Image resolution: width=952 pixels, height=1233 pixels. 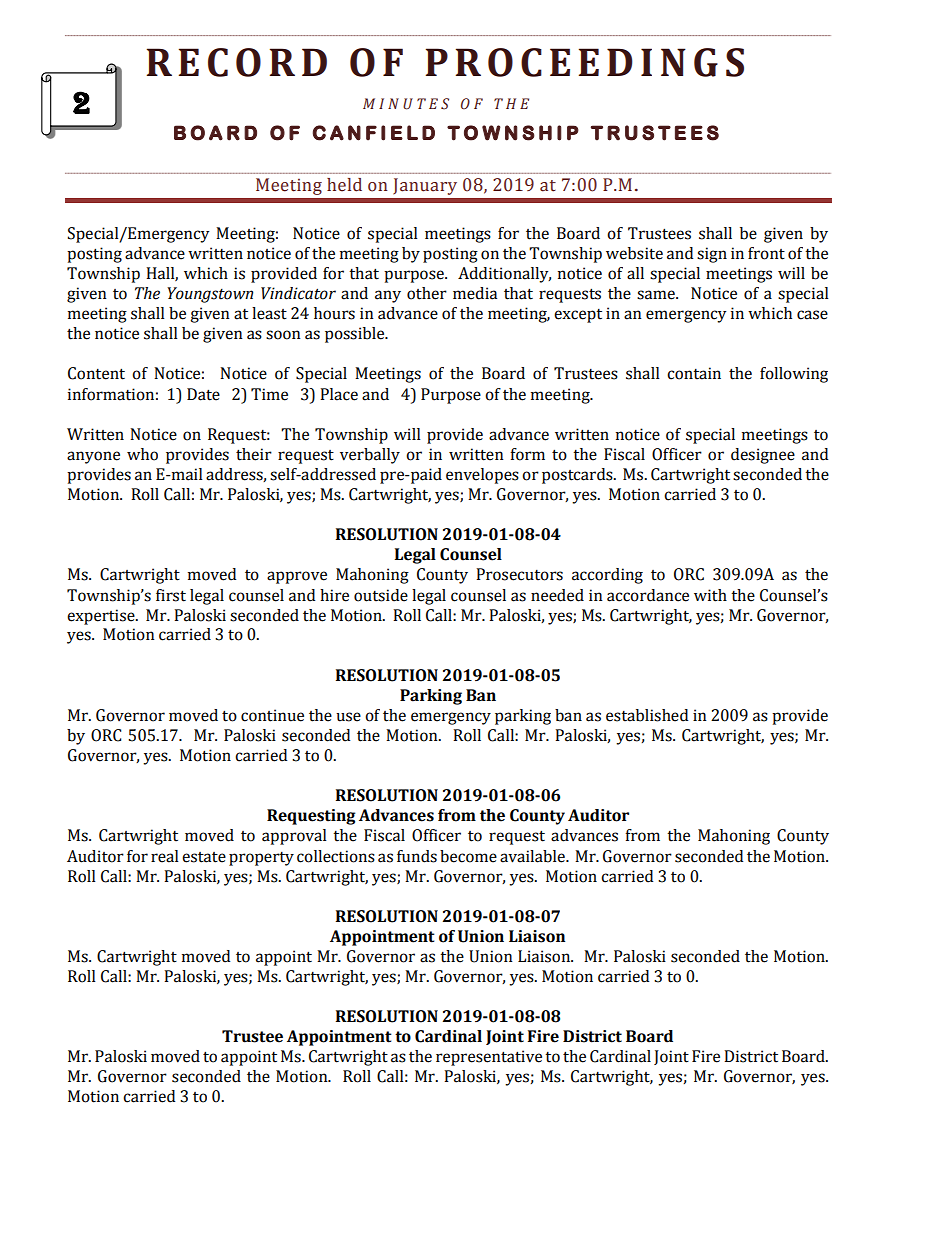 What do you see at coordinates (171, 595) in the screenshot?
I see `first` at bounding box center [171, 595].
